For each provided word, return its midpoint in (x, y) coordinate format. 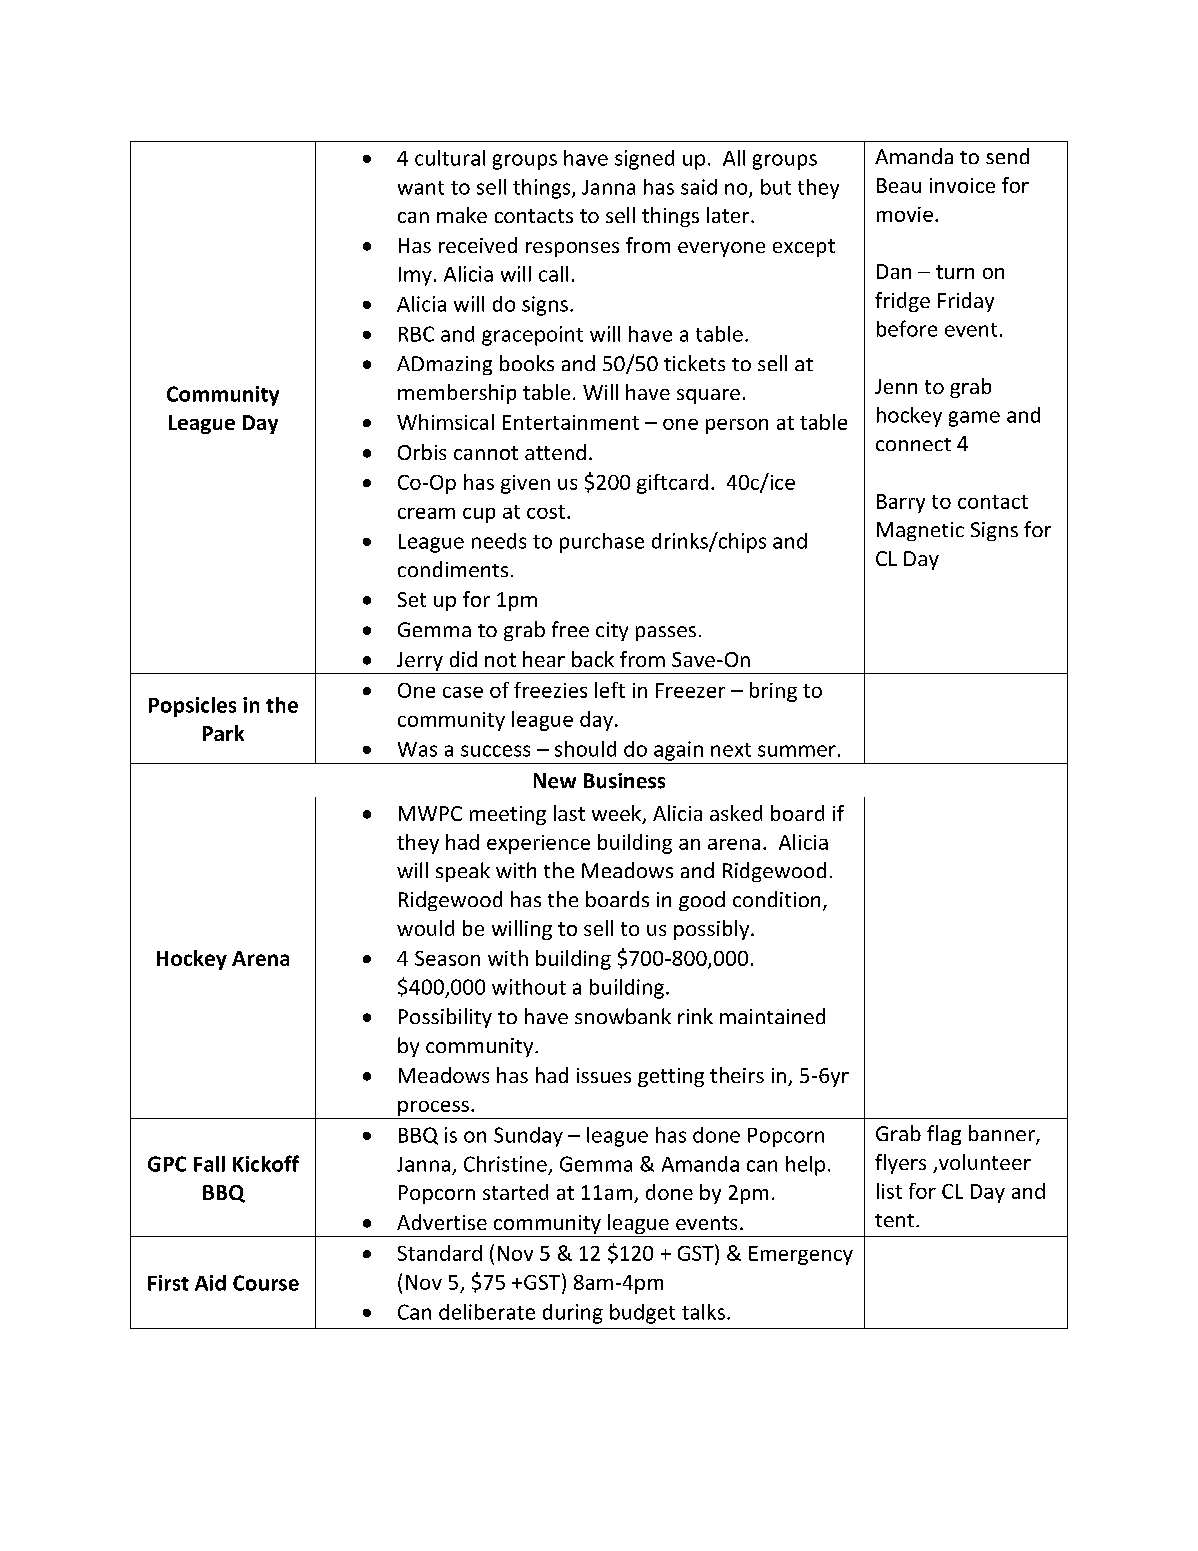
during (573, 1314)
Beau (899, 185)
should (585, 749)
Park (223, 733)
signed (644, 160)
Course (266, 1283)
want (421, 188)
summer (797, 751)
